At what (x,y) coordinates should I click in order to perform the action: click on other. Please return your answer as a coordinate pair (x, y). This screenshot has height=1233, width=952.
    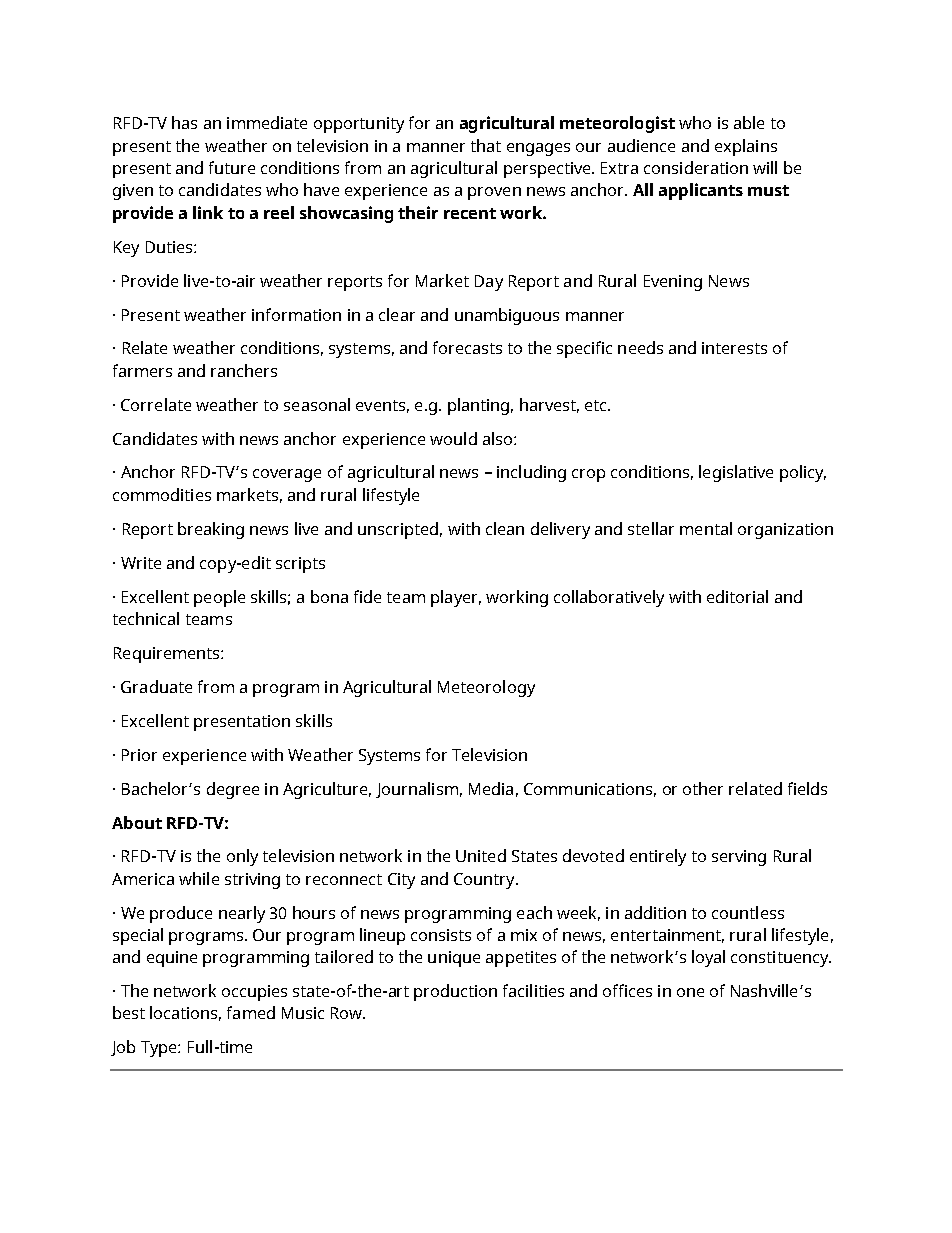
    Looking at the image, I should click on (703, 788).
